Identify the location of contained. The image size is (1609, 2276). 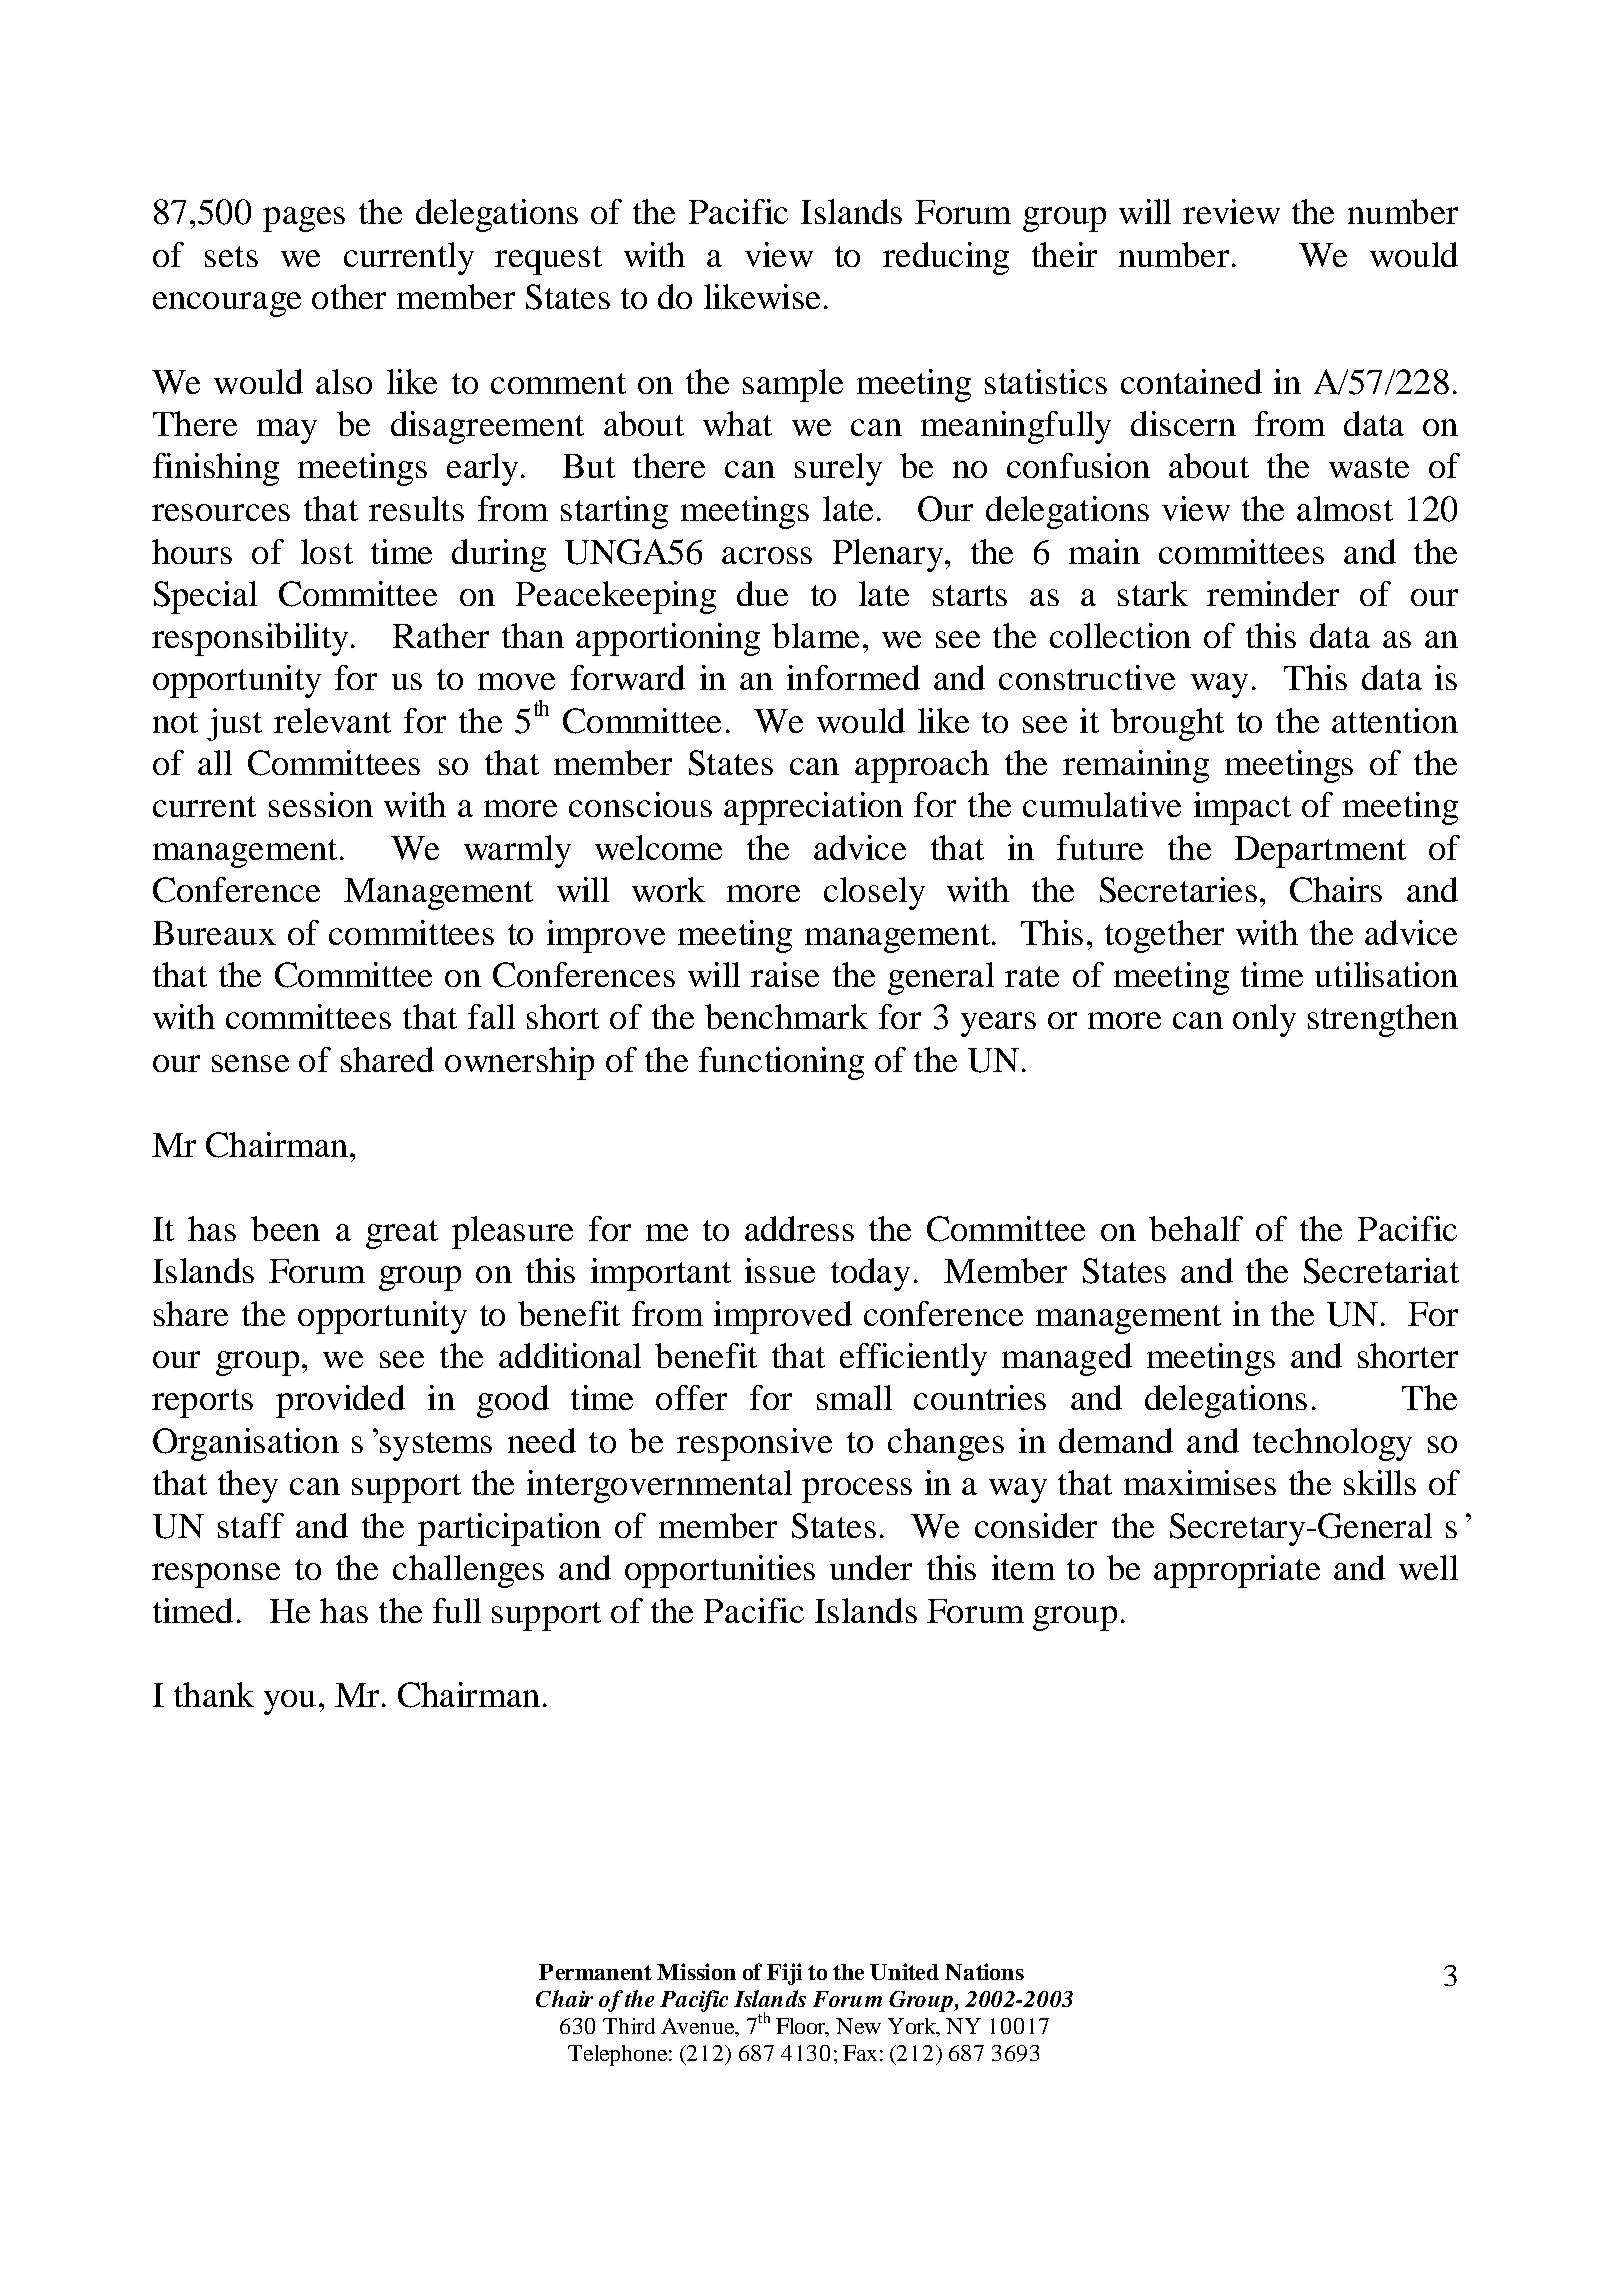
(1191, 381).
